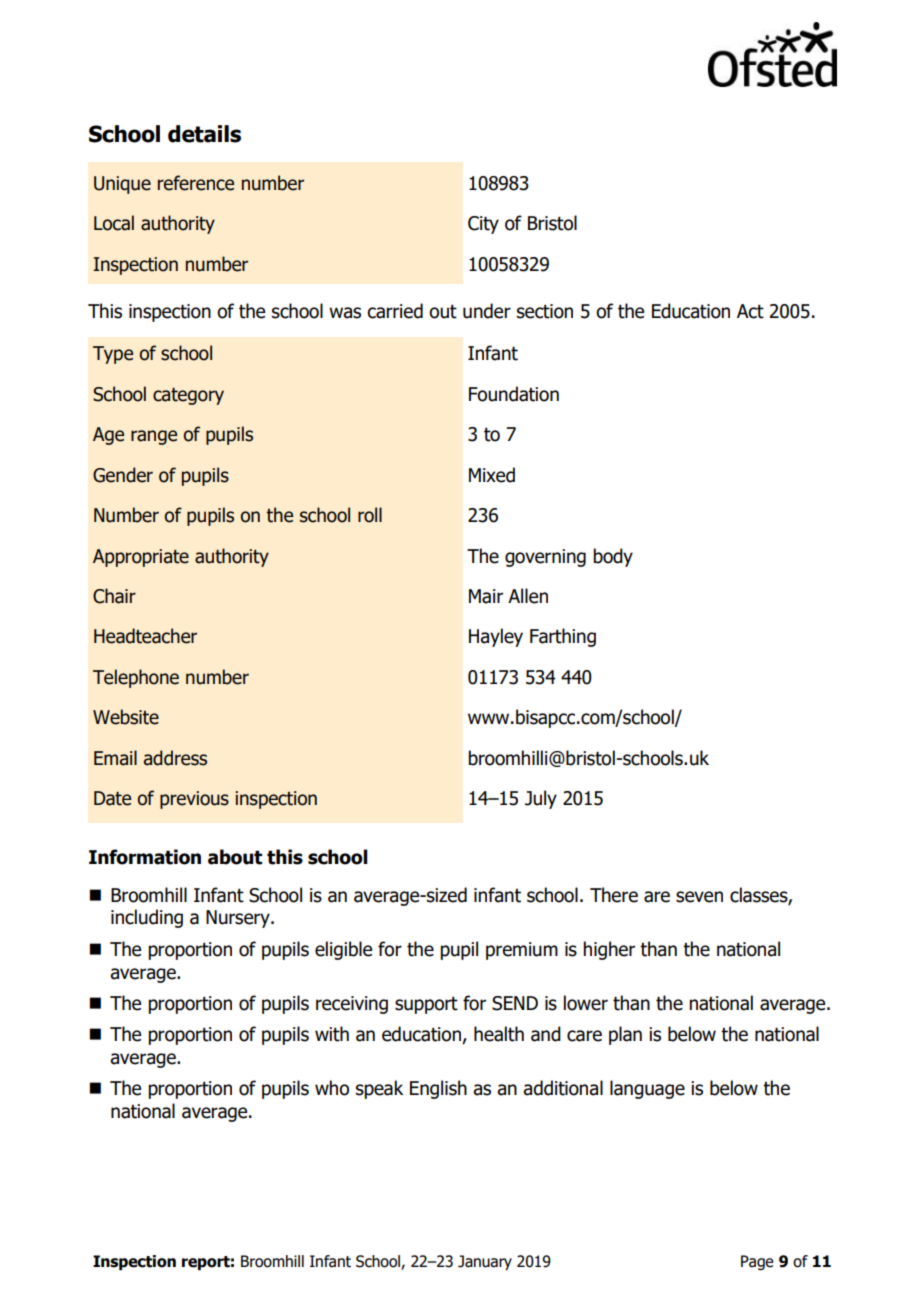 Image resolution: width=924 pixels, height=1310 pixels. What do you see at coordinates (136, 678) in the image?
I see `Telephone` at bounding box center [136, 678].
